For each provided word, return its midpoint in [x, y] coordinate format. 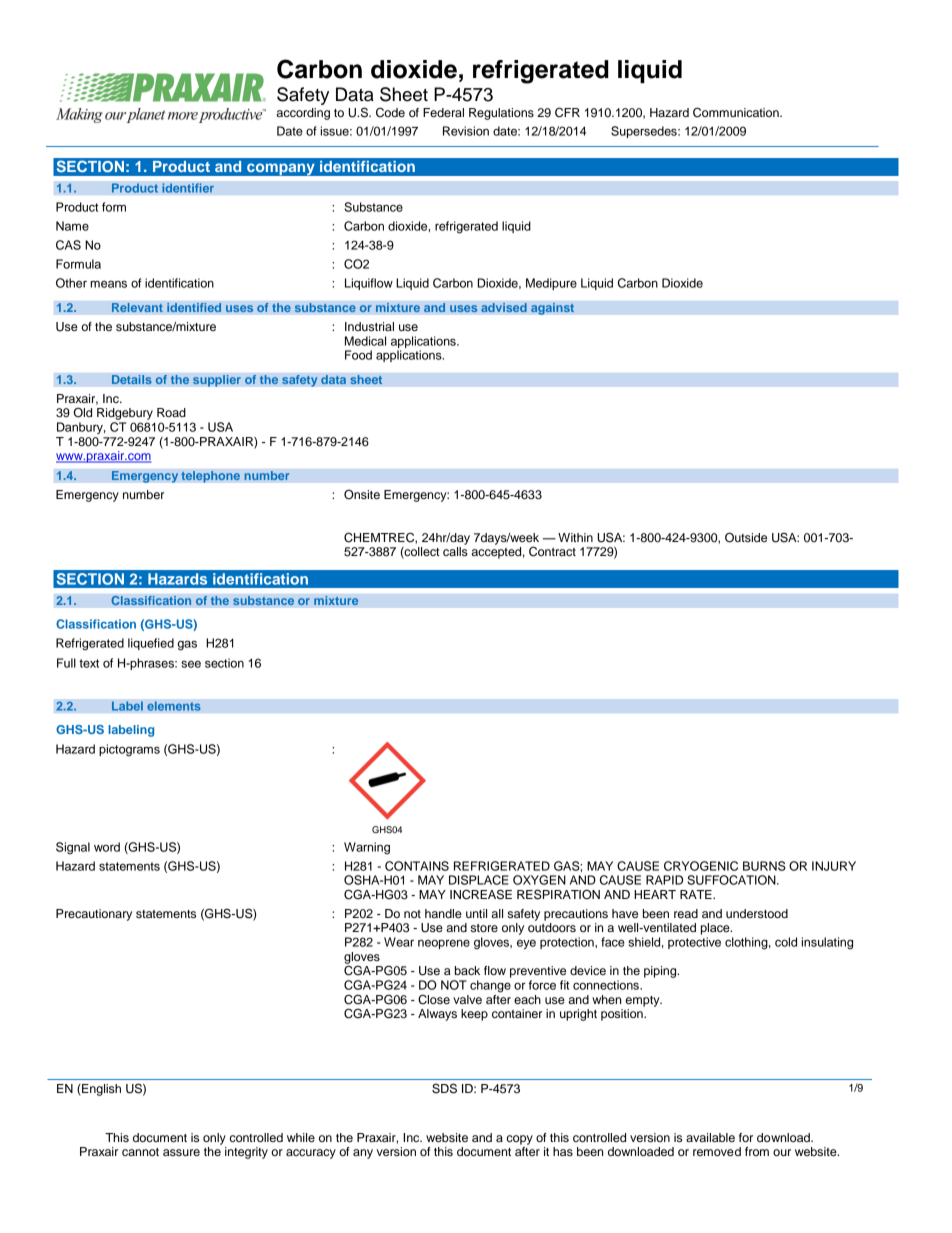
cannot [140, 1152]
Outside [746, 537]
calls [455, 551]
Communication [737, 112]
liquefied [151, 644]
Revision [466, 131]
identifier [188, 188]
